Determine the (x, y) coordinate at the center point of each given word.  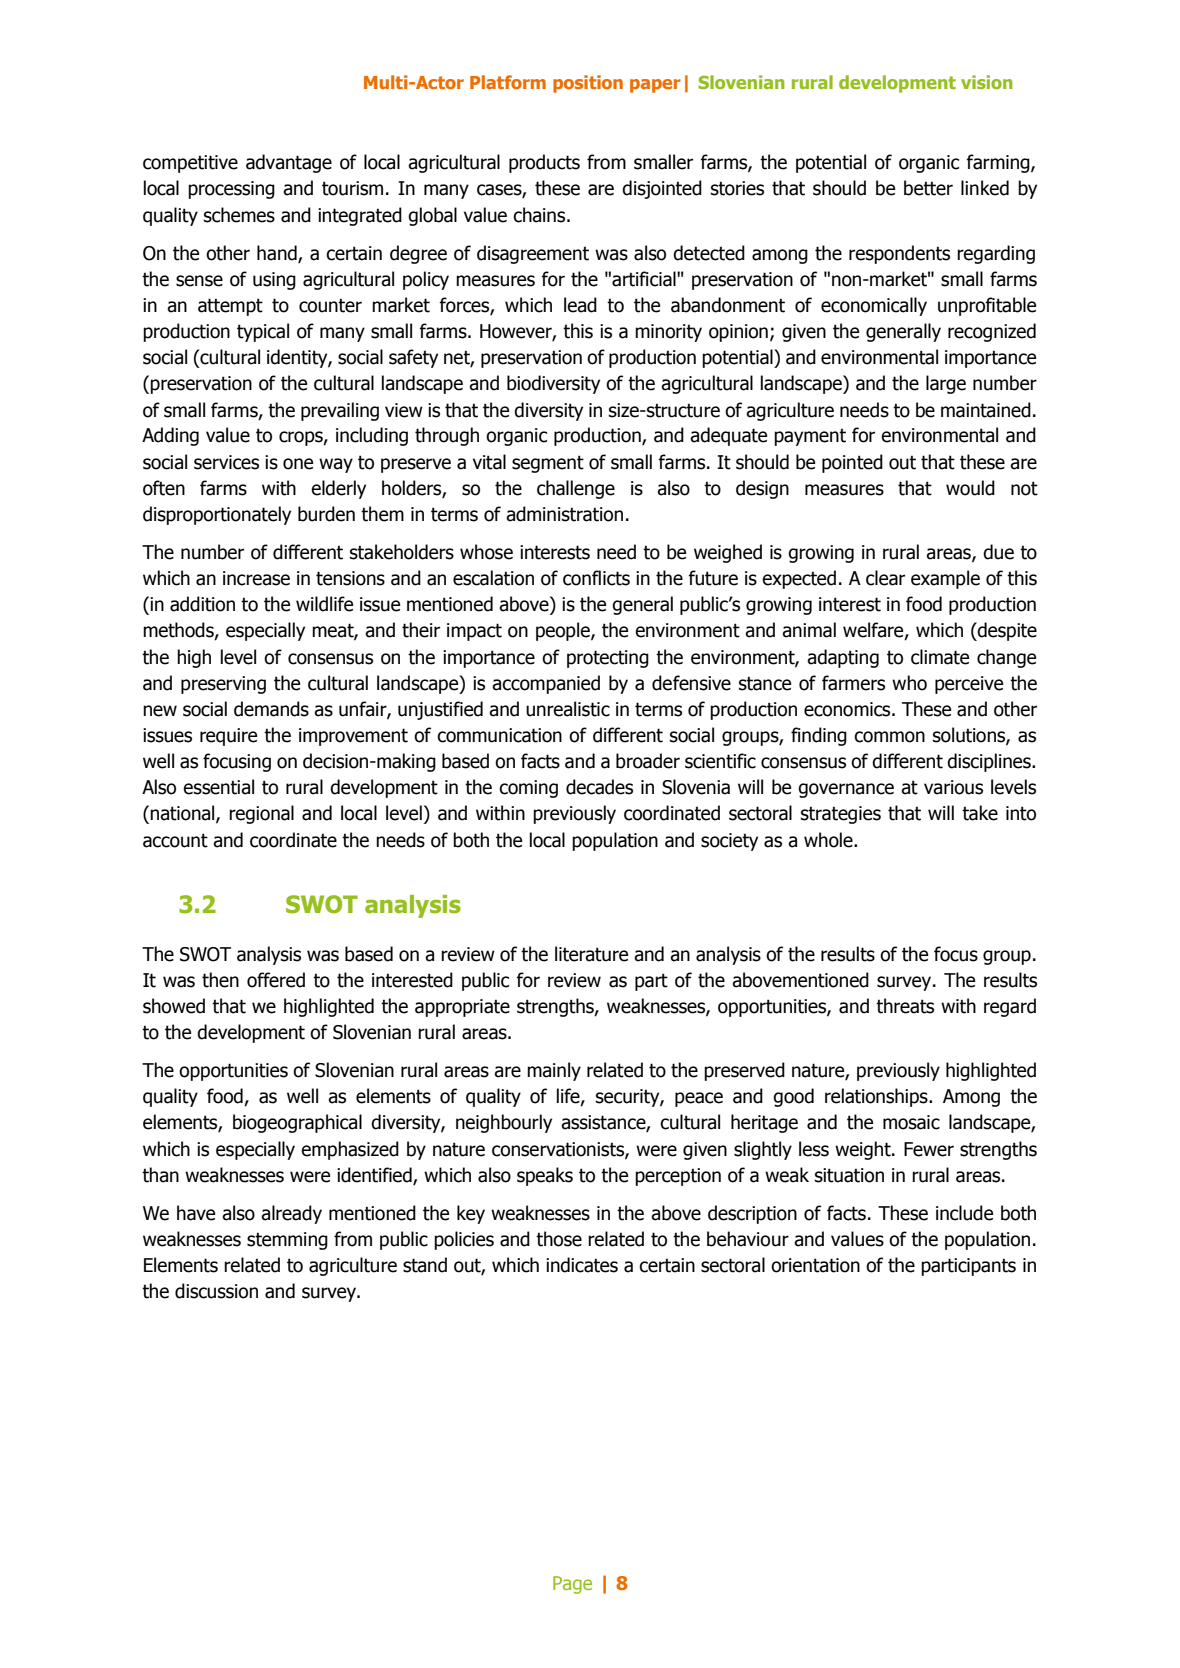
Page (572, 1585)
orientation (815, 1265)
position (588, 84)
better (928, 188)
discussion (216, 1291)
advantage (289, 163)
